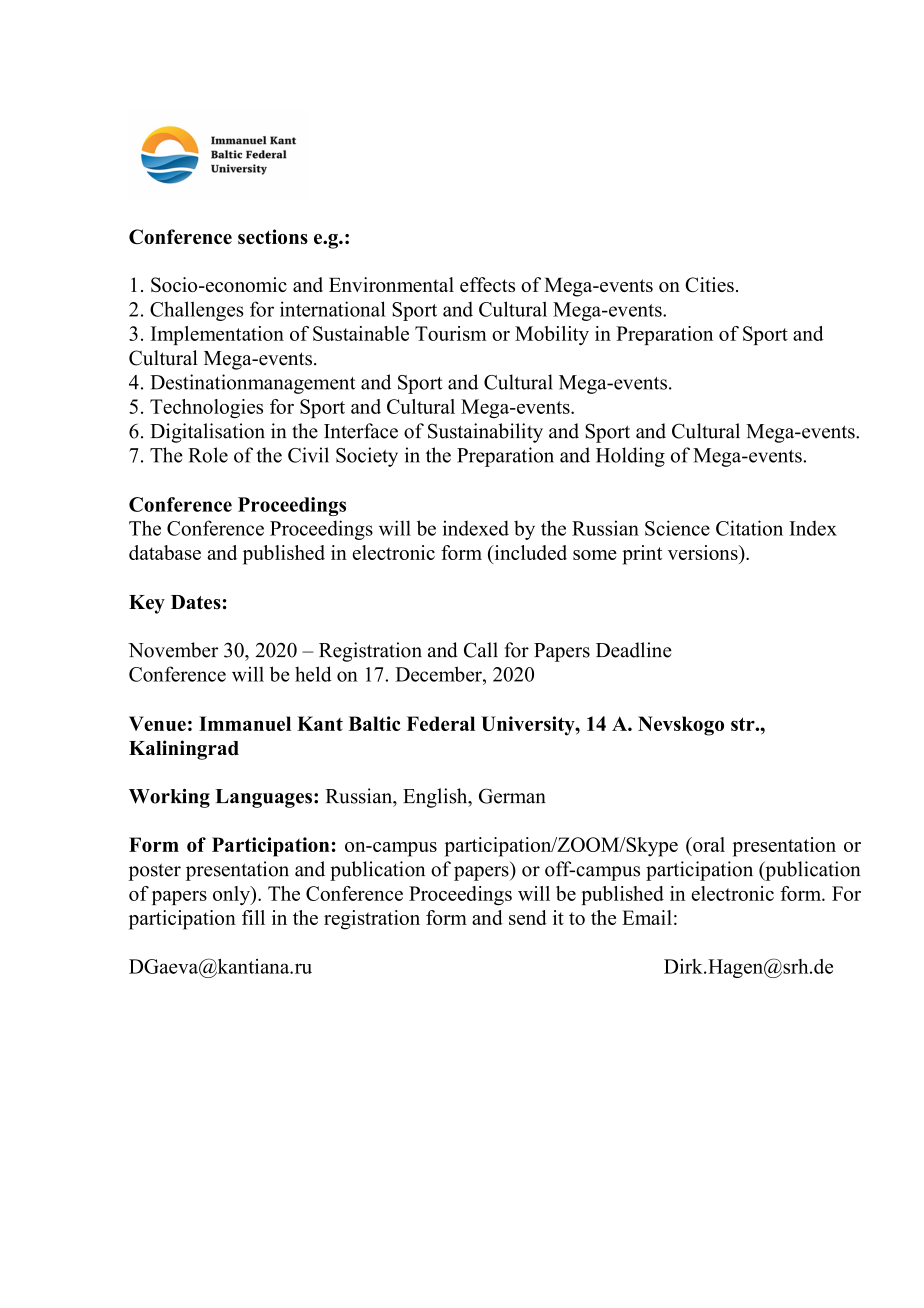 The height and width of the image is (1308, 924). What do you see at coordinates (485, 433) in the image?
I see `Sustainability` at bounding box center [485, 433].
